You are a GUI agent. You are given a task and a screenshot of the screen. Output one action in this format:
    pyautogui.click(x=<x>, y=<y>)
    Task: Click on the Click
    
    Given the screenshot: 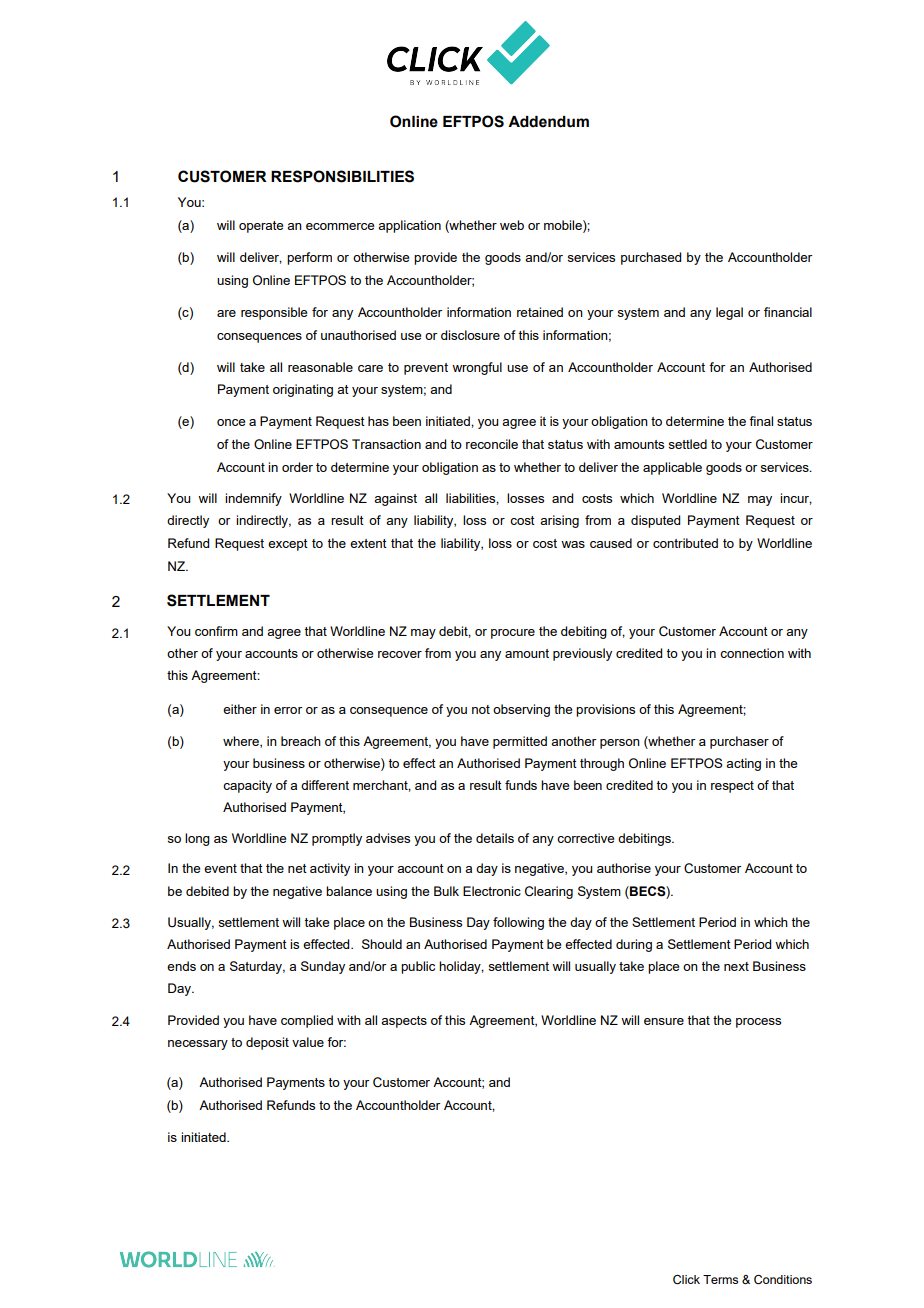 What is the action you would take?
    pyautogui.click(x=686, y=1280)
